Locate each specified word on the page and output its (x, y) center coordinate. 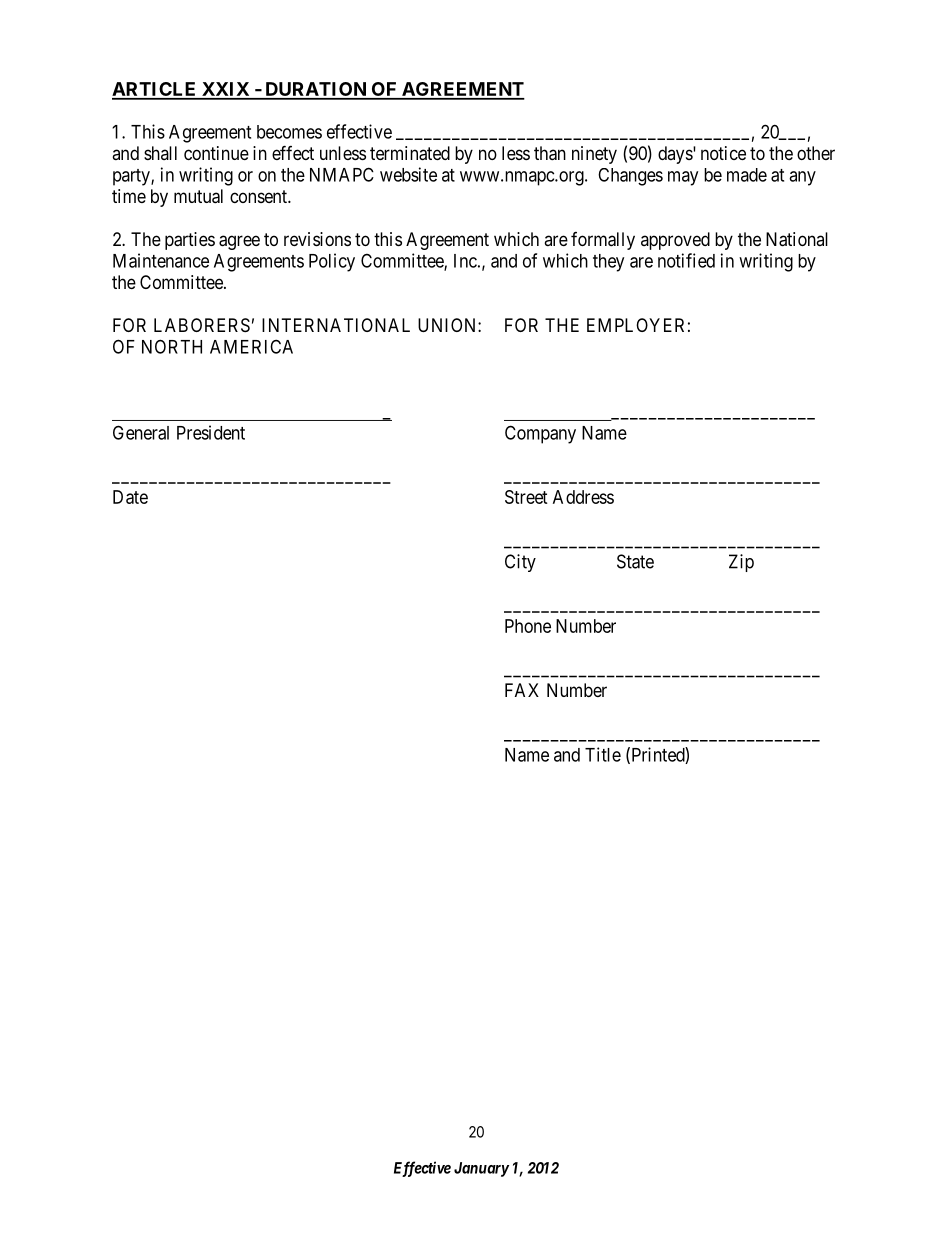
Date (130, 497)
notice (723, 153)
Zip (741, 563)
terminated (410, 153)
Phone (528, 626)
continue (216, 153)
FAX (522, 690)
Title (603, 754)
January (481, 1169)
